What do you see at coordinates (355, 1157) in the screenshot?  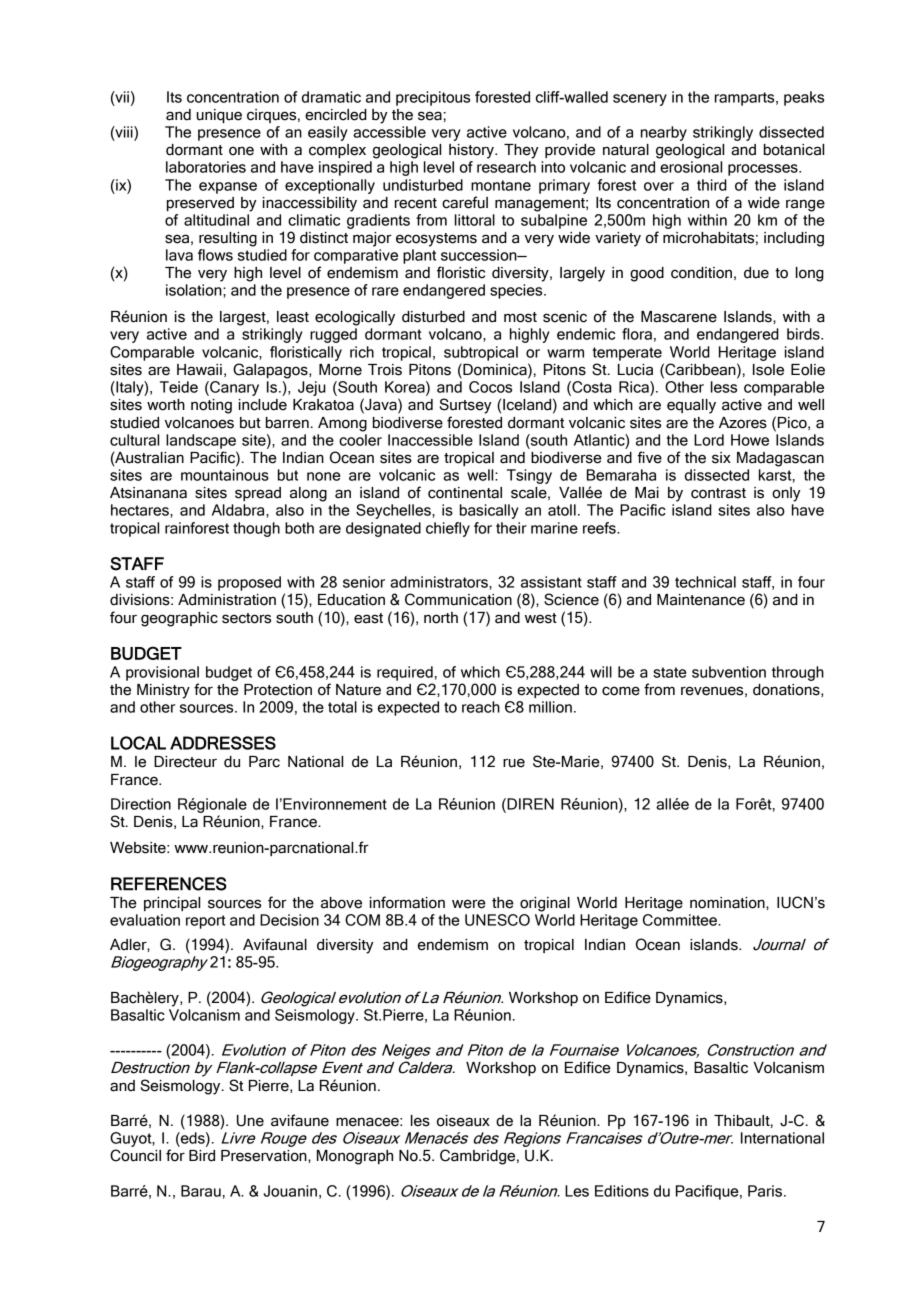 I see `Monograph` at bounding box center [355, 1157].
